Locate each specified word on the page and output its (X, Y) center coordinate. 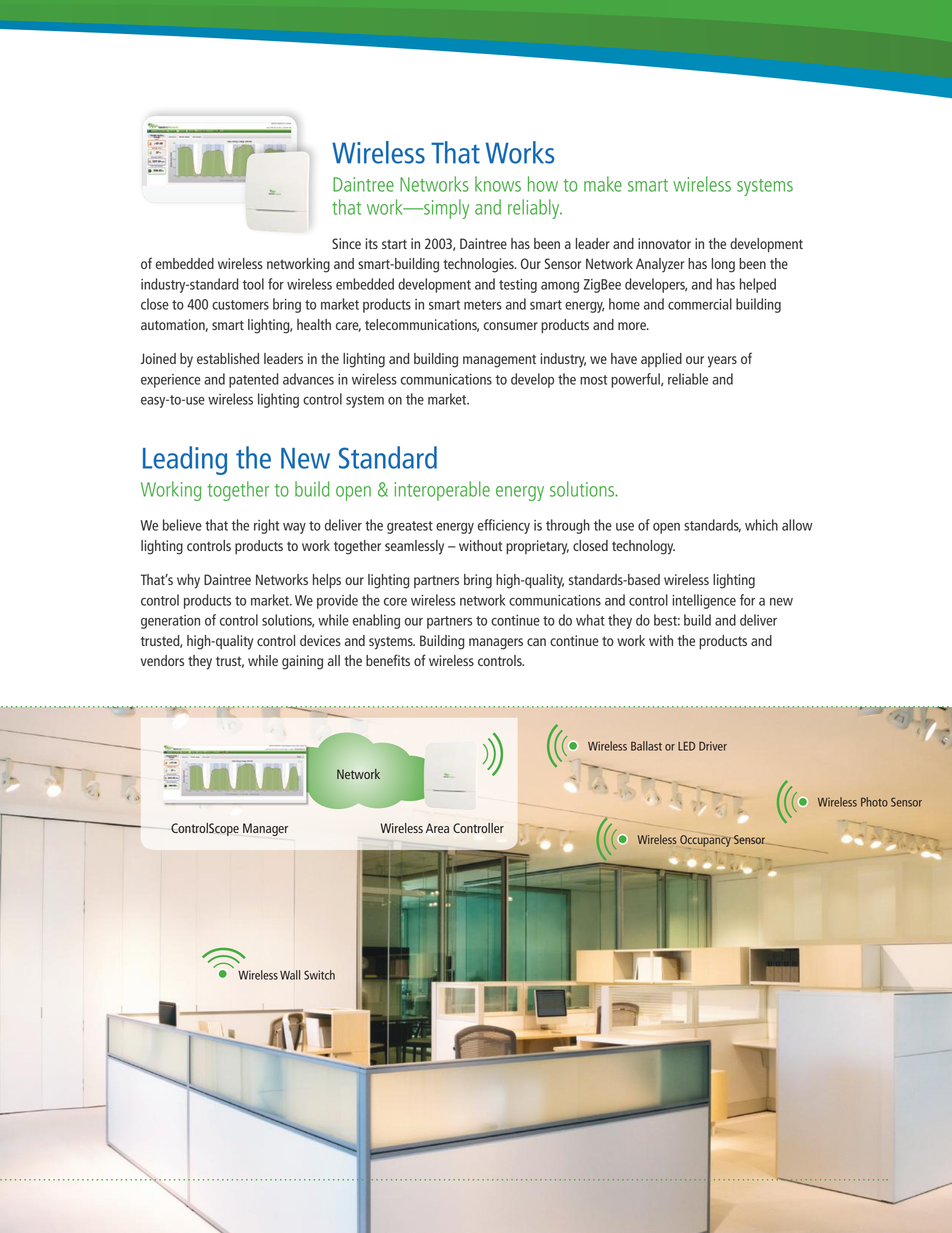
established (228, 358)
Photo (874, 802)
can (536, 642)
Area (437, 828)
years (722, 362)
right (266, 526)
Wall (290, 975)
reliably (535, 209)
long (723, 265)
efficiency (504, 526)
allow (797, 525)
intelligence (704, 601)
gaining (302, 662)
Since (346, 243)
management (499, 361)
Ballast (646, 746)
